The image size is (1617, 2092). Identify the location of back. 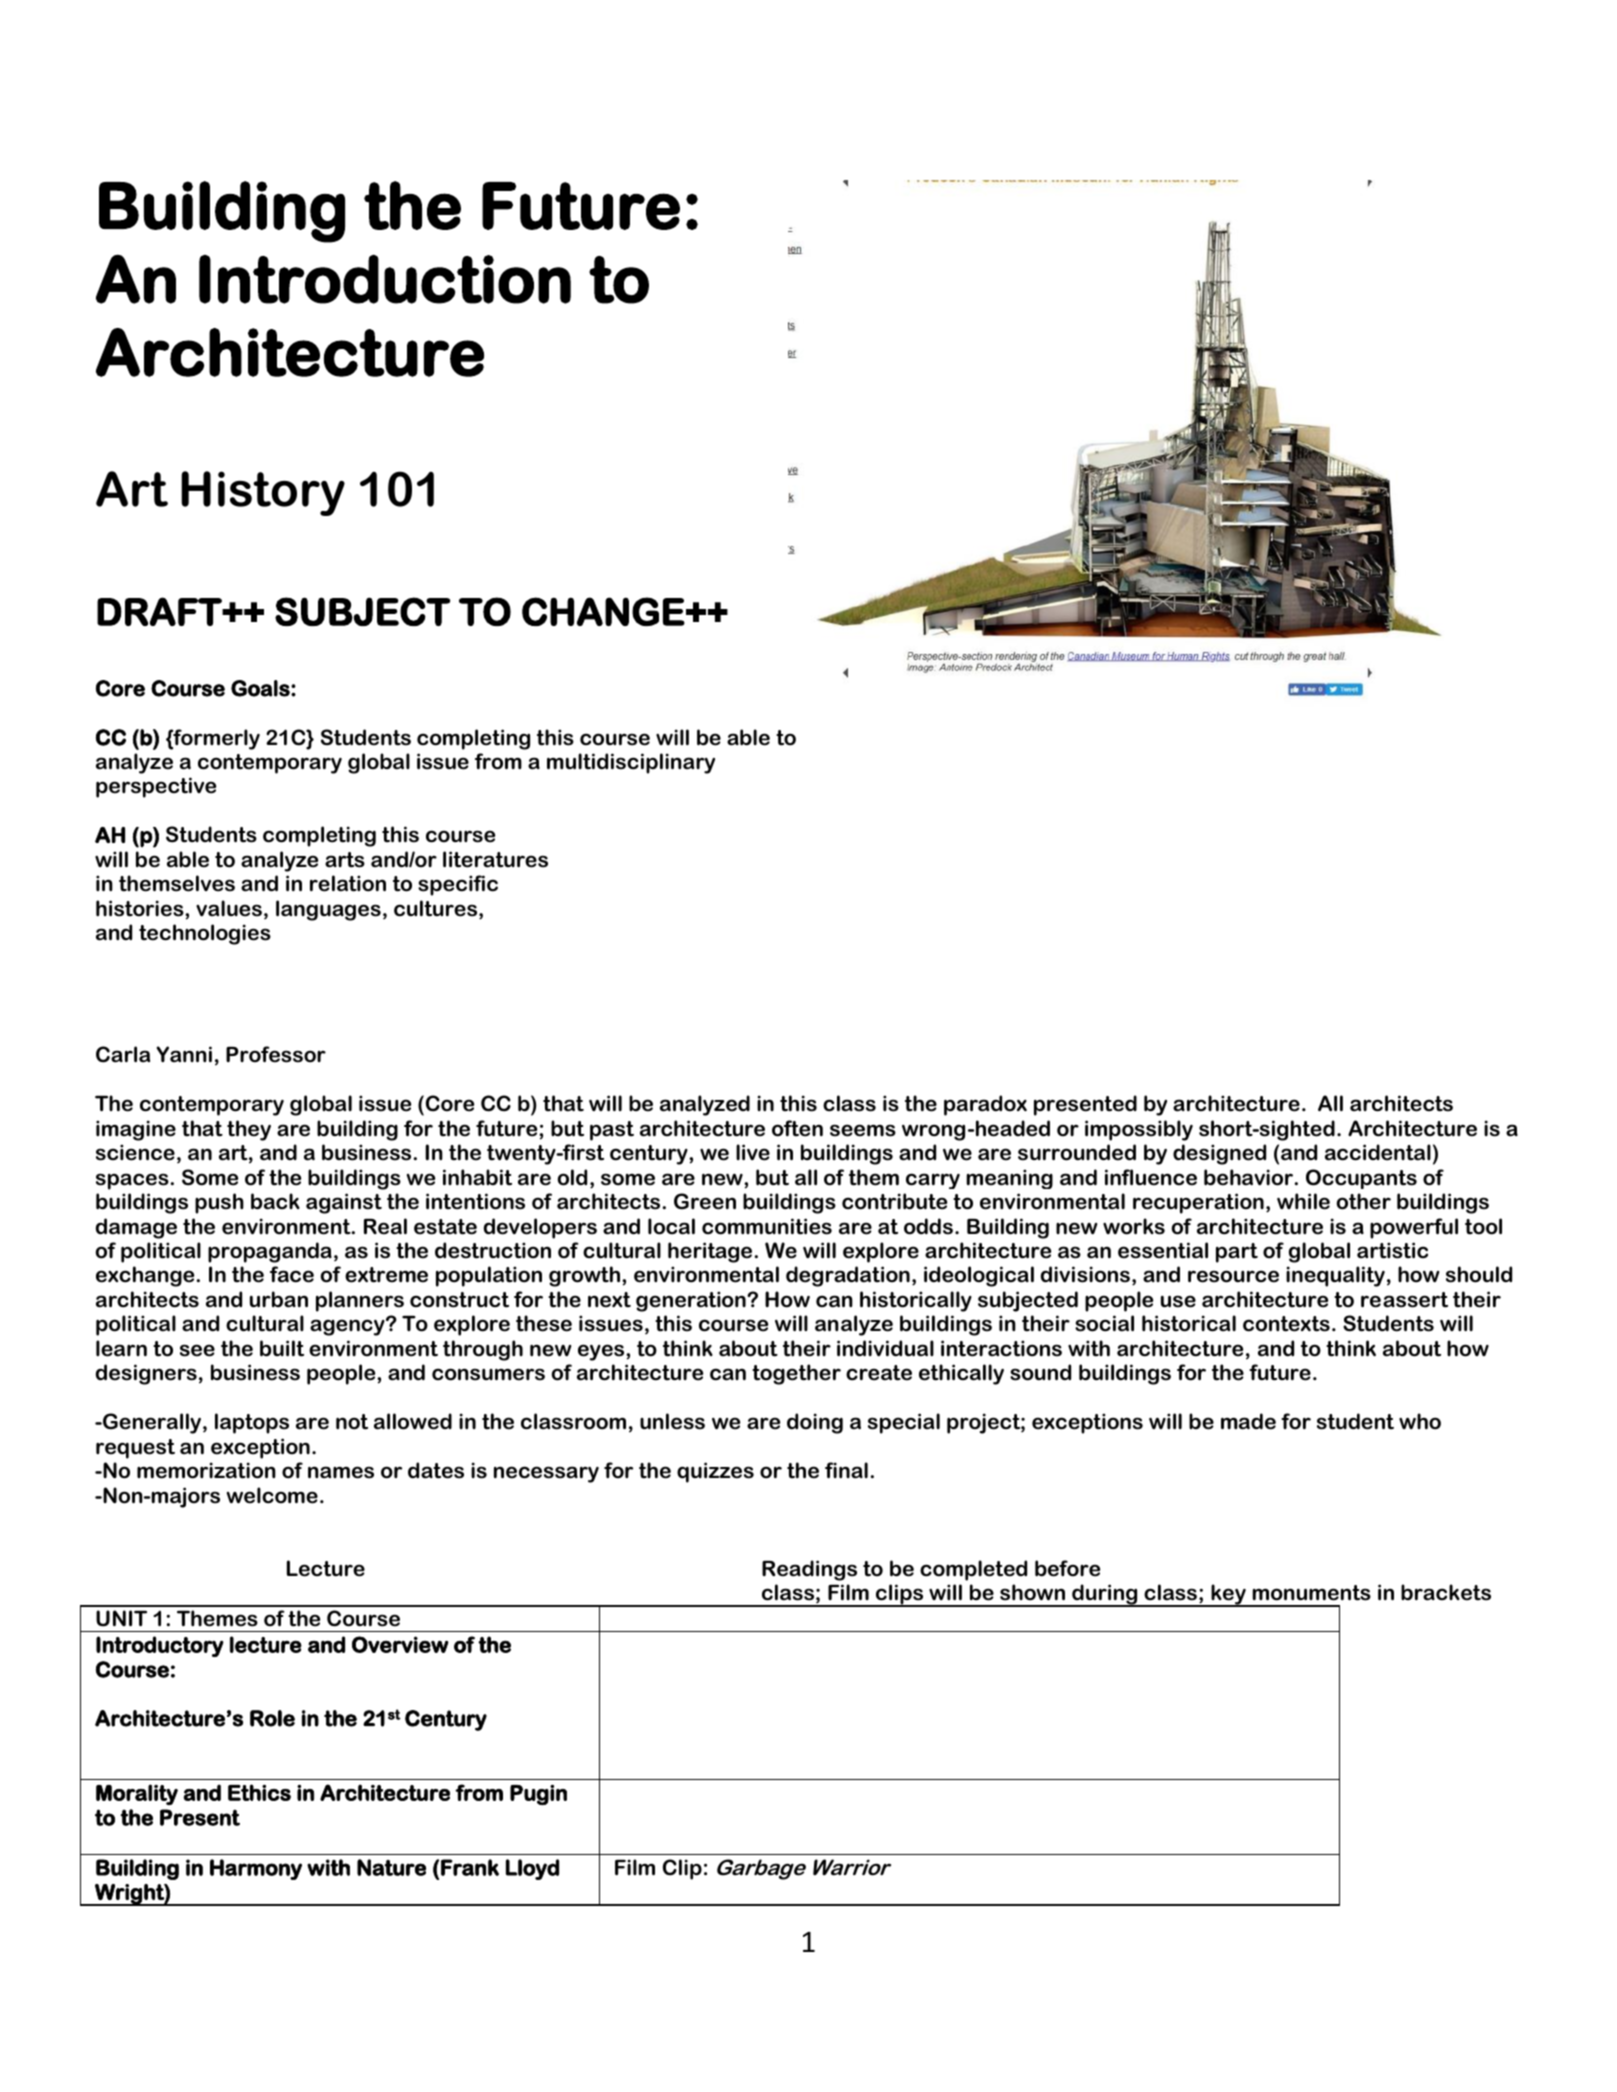
(275, 1201).
